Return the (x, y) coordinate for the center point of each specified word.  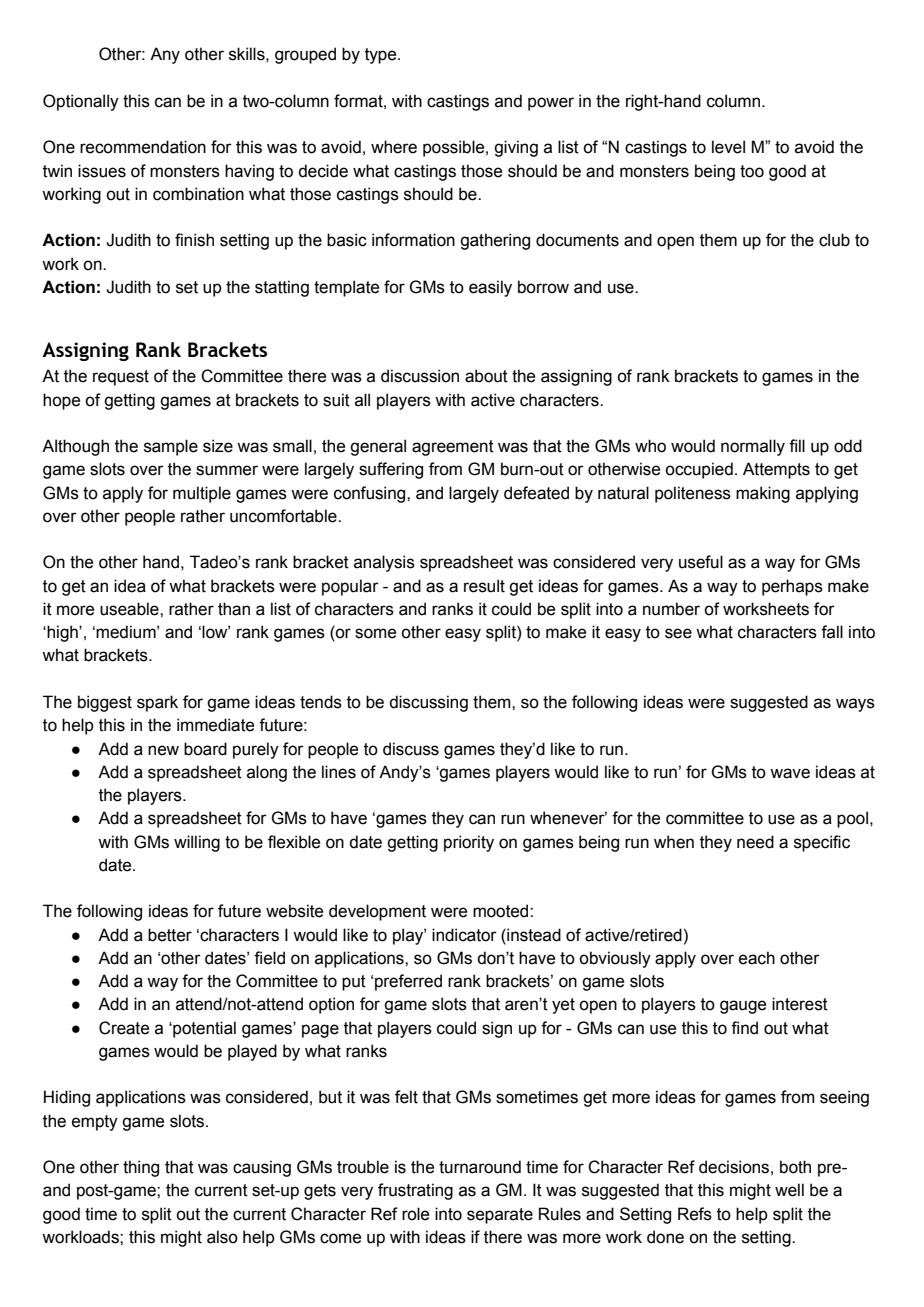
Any (165, 55)
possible (455, 148)
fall (832, 632)
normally (753, 447)
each (757, 958)
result (484, 586)
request (121, 378)
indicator (464, 935)
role (415, 1214)
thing (141, 1168)
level (728, 147)
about (486, 376)
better (170, 935)
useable (130, 609)
